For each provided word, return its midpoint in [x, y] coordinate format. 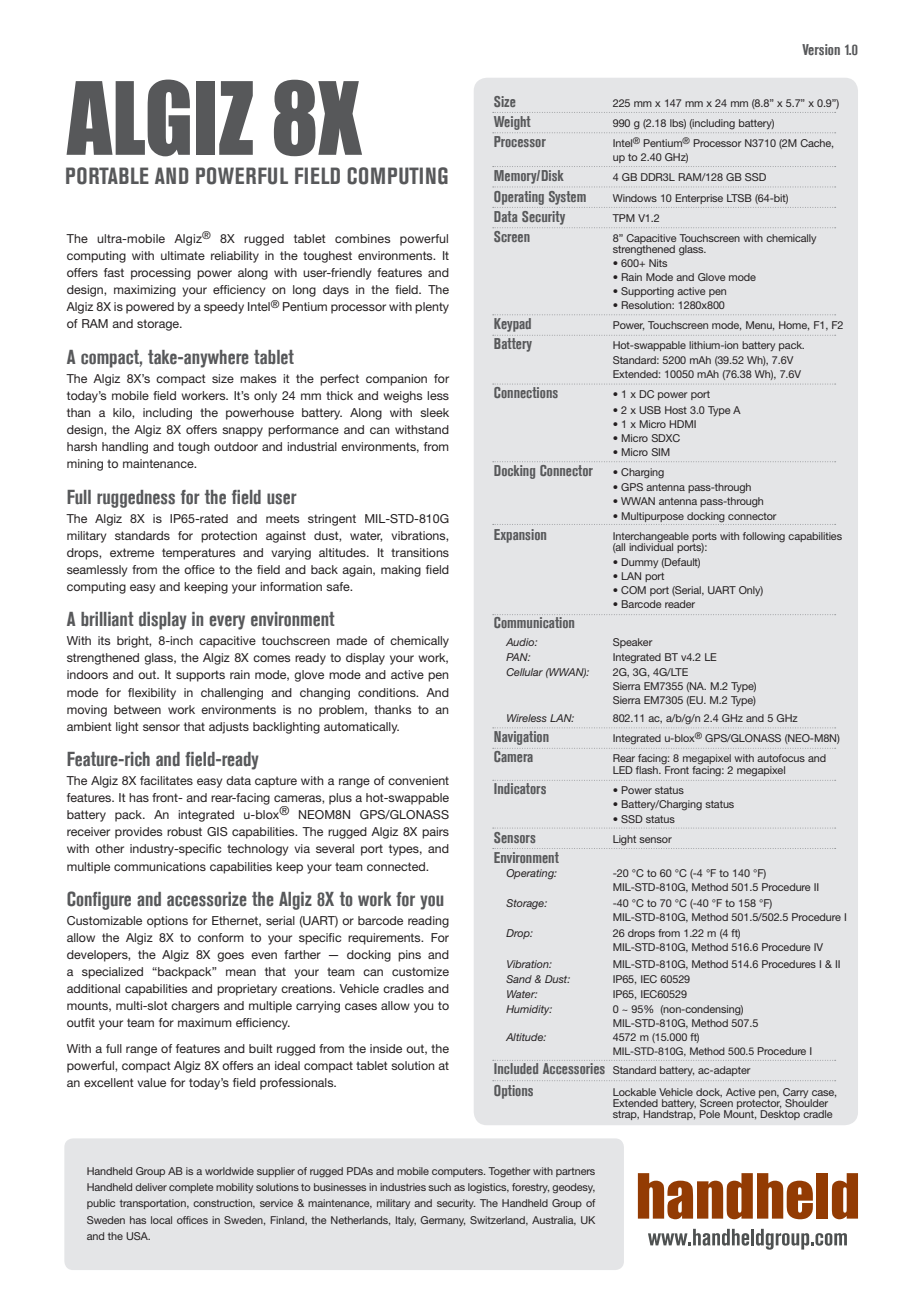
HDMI [682, 424]
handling [125, 448]
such [439, 1187]
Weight [512, 123]
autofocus [781, 758]
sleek [434, 412]
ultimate [183, 255]
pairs [435, 833]
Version [821, 49]
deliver [151, 1187]
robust [184, 831]
